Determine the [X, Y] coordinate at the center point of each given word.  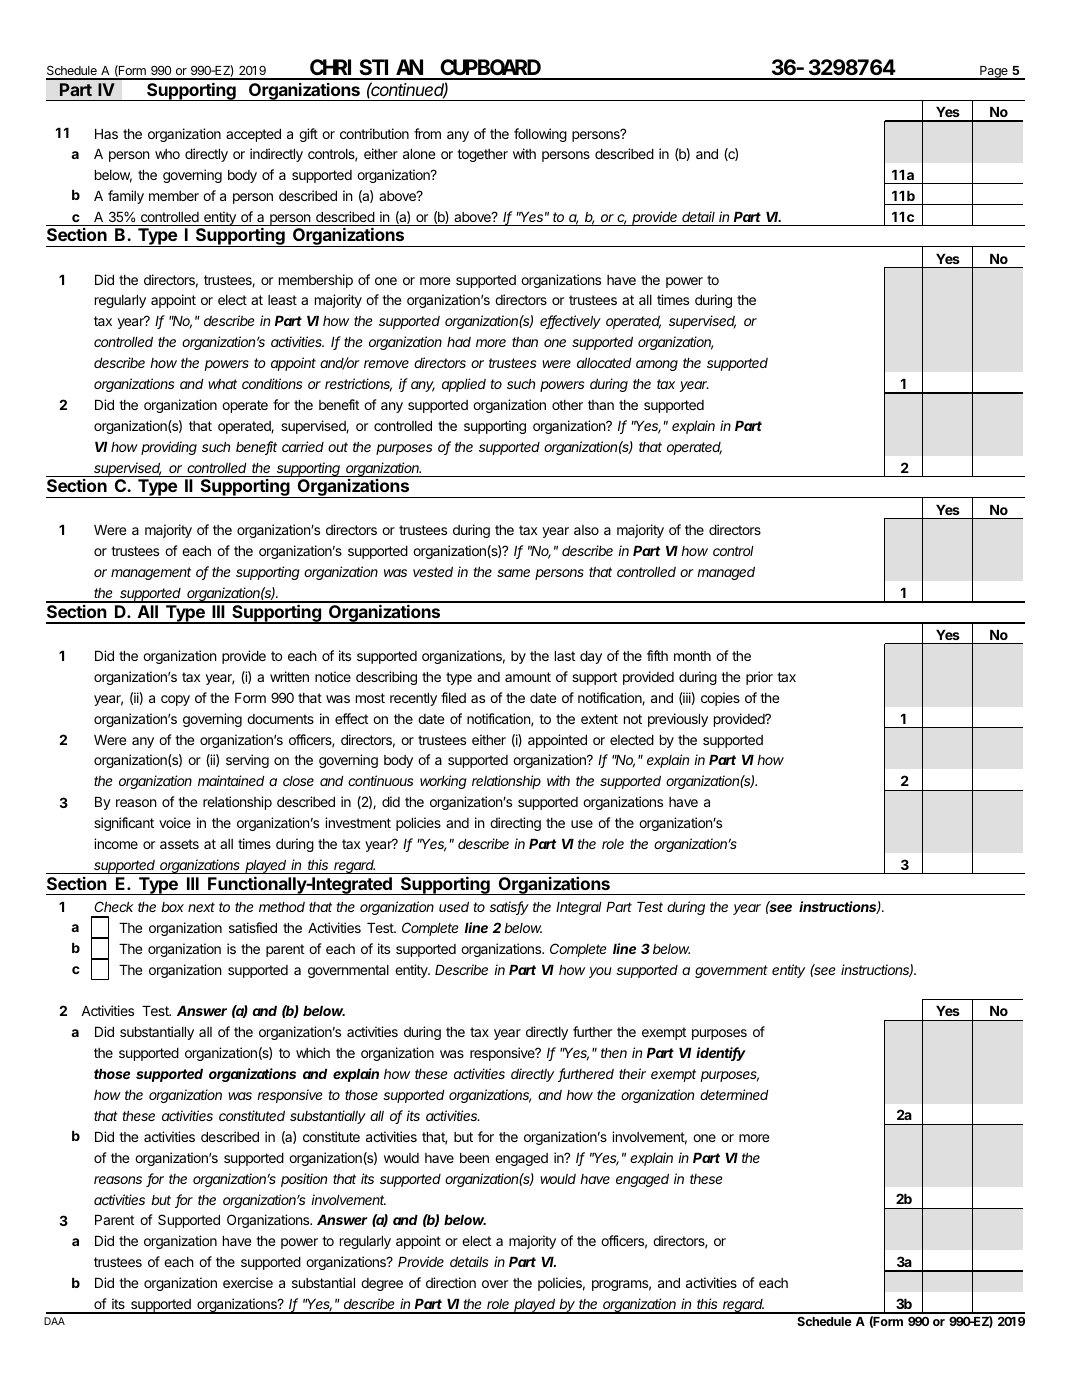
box [172, 907]
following [540, 135]
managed [726, 573]
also [586, 530]
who [167, 154]
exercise [248, 1282]
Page [994, 73]
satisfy [509, 908]
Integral [579, 908]
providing [169, 448]
